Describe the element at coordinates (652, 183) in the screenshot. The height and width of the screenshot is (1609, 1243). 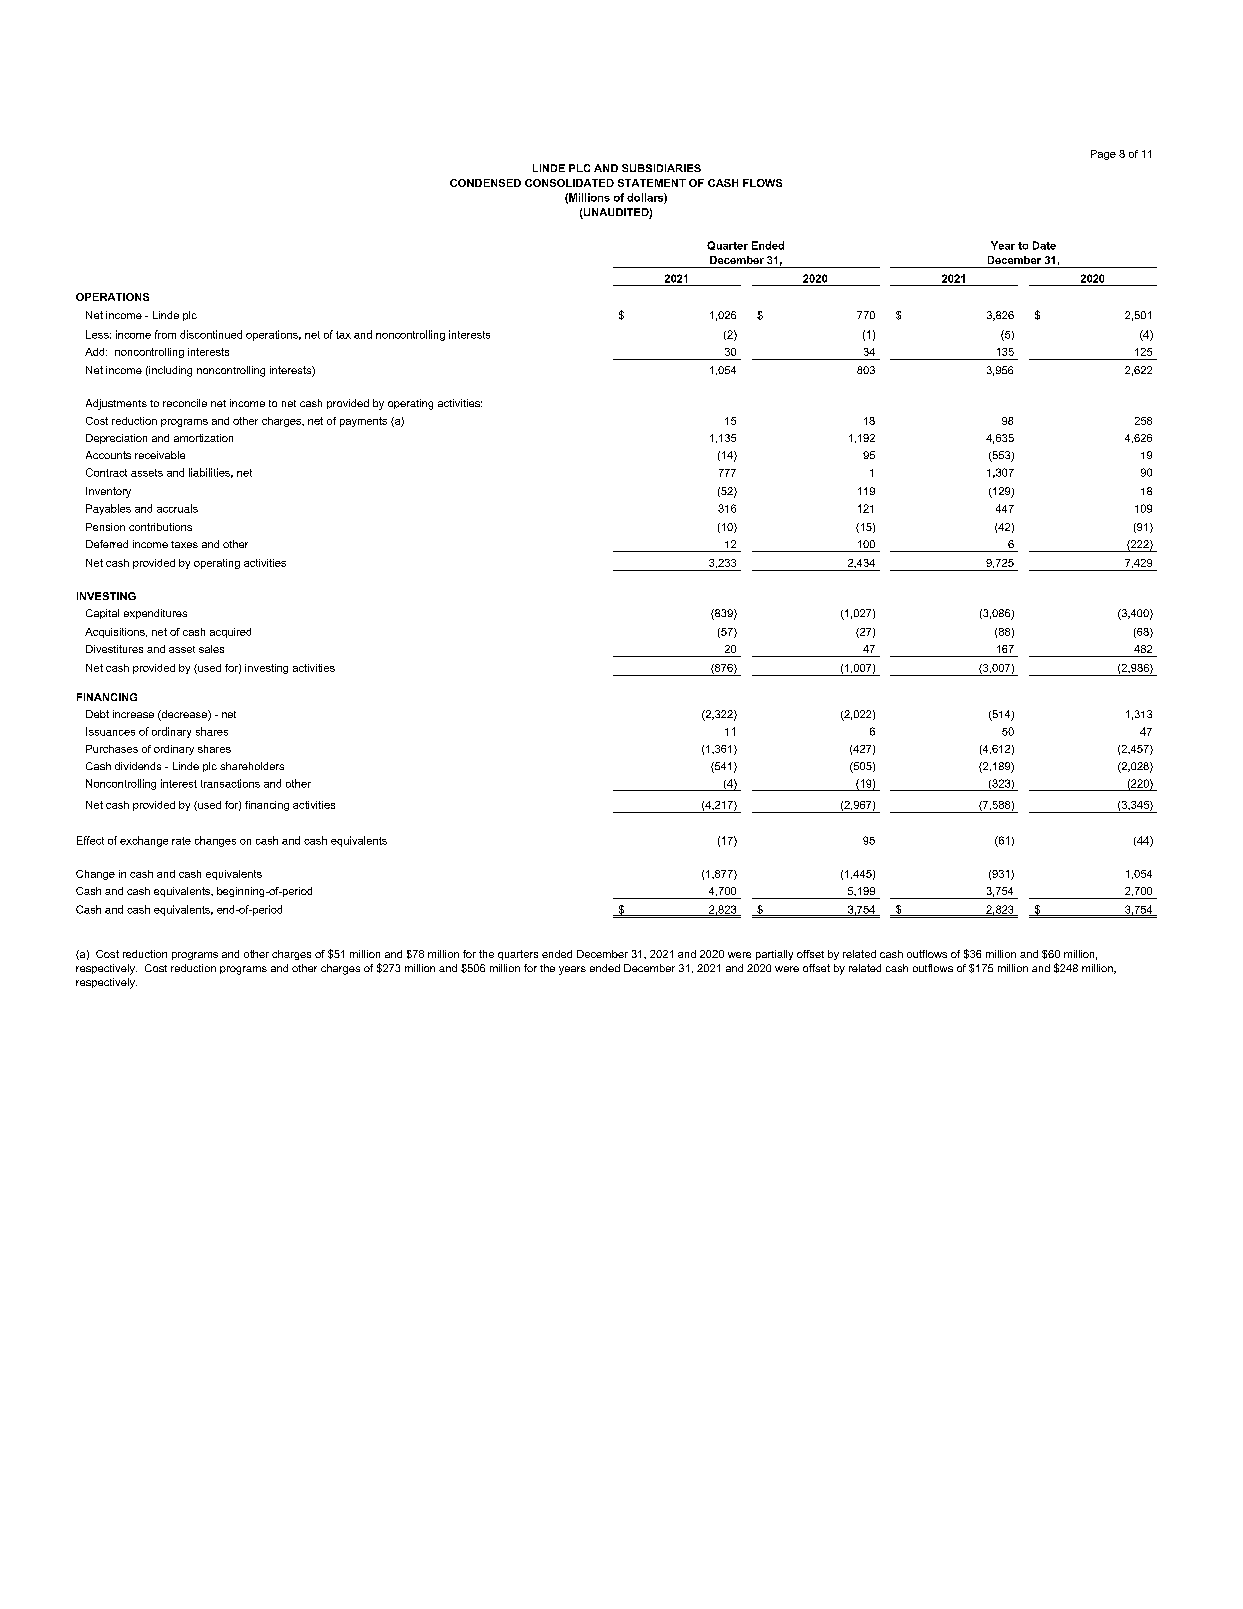
I see `STATEMENT` at that location.
